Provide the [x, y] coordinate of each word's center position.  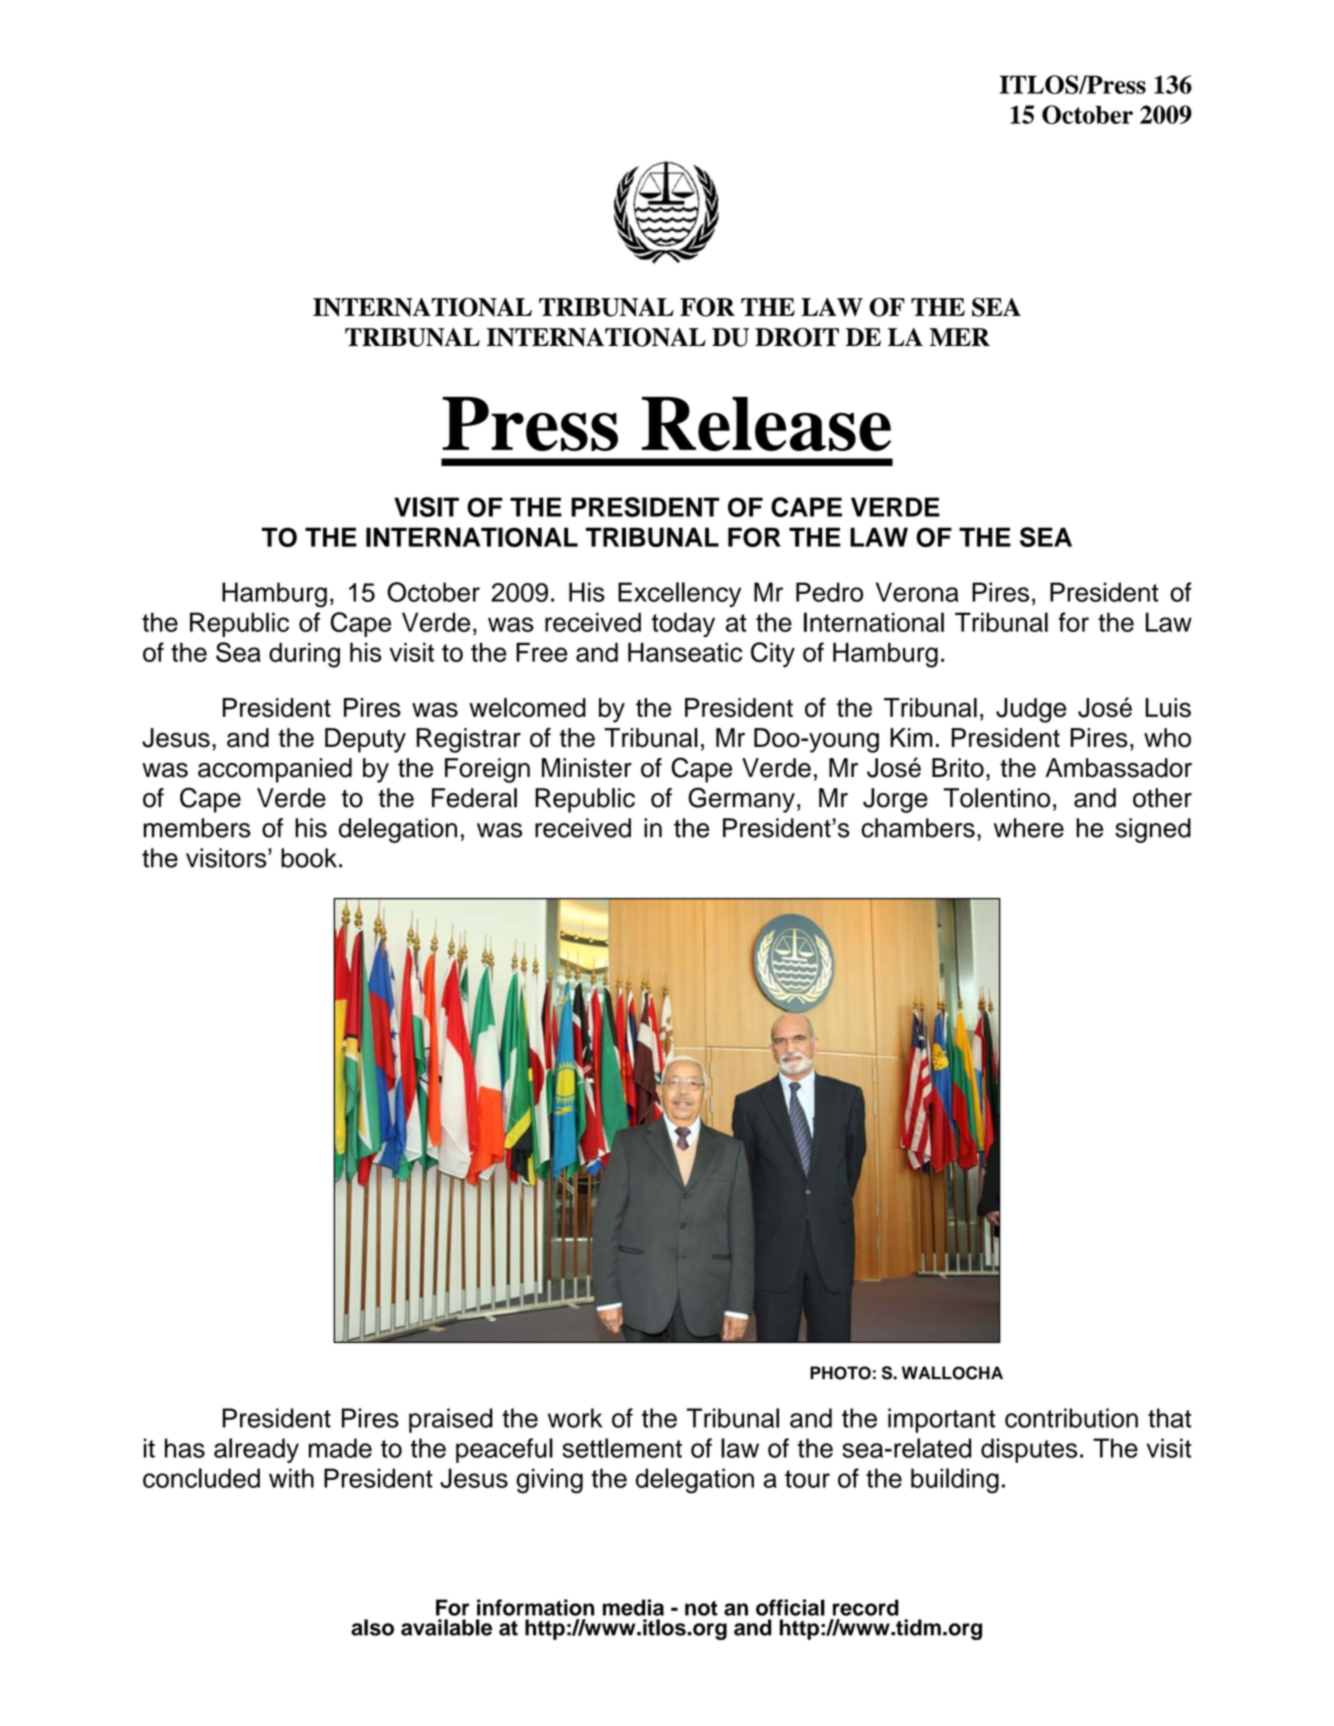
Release [766, 424]
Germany [741, 800]
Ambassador [1119, 768]
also [372, 1627]
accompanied [275, 770]
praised [451, 1420]
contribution [1071, 1418]
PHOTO [840, 1373]
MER [960, 337]
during [304, 655]
